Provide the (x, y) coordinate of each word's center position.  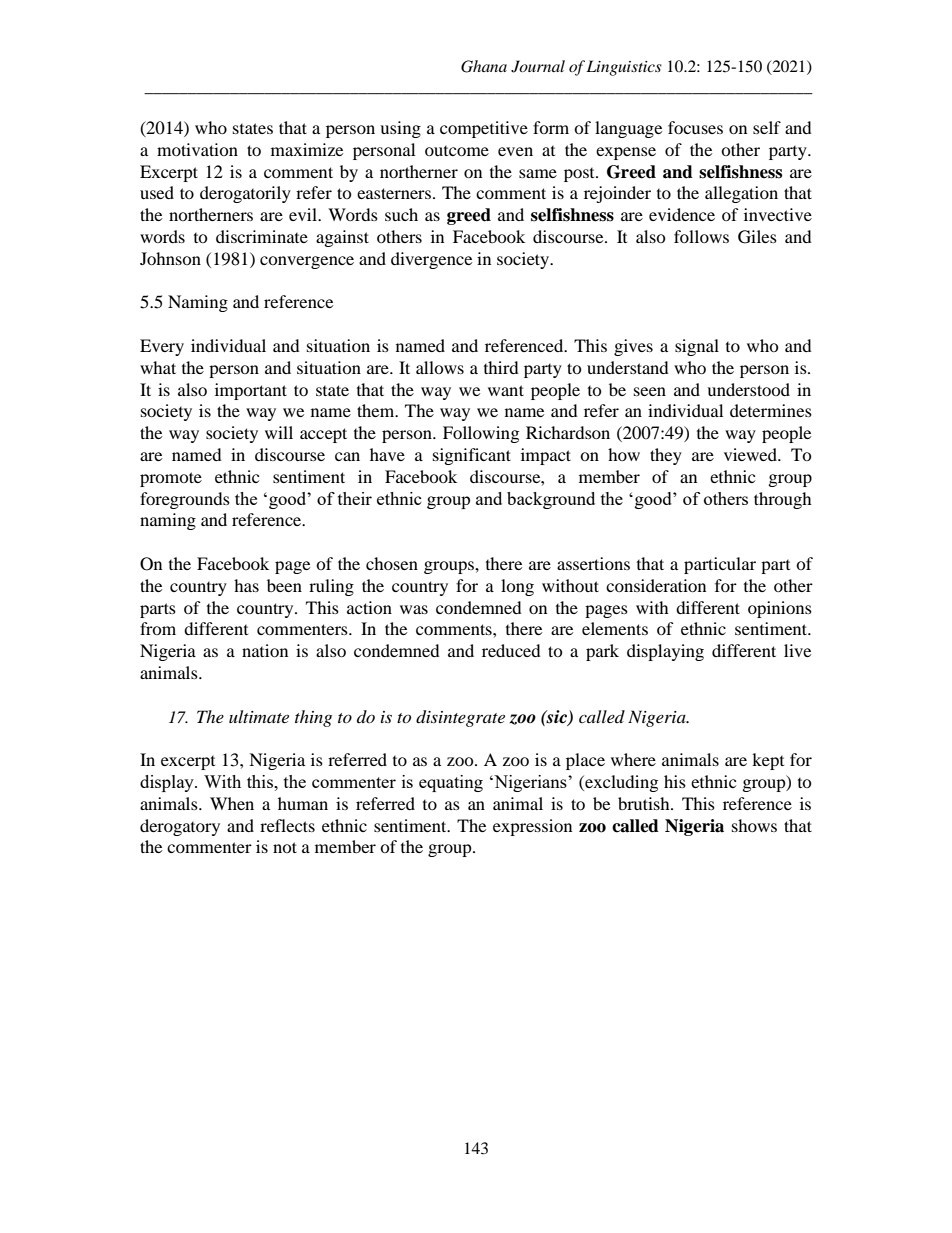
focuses (695, 127)
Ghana (484, 66)
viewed (751, 454)
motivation (197, 149)
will (279, 432)
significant (472, 456)
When (232, 803)
